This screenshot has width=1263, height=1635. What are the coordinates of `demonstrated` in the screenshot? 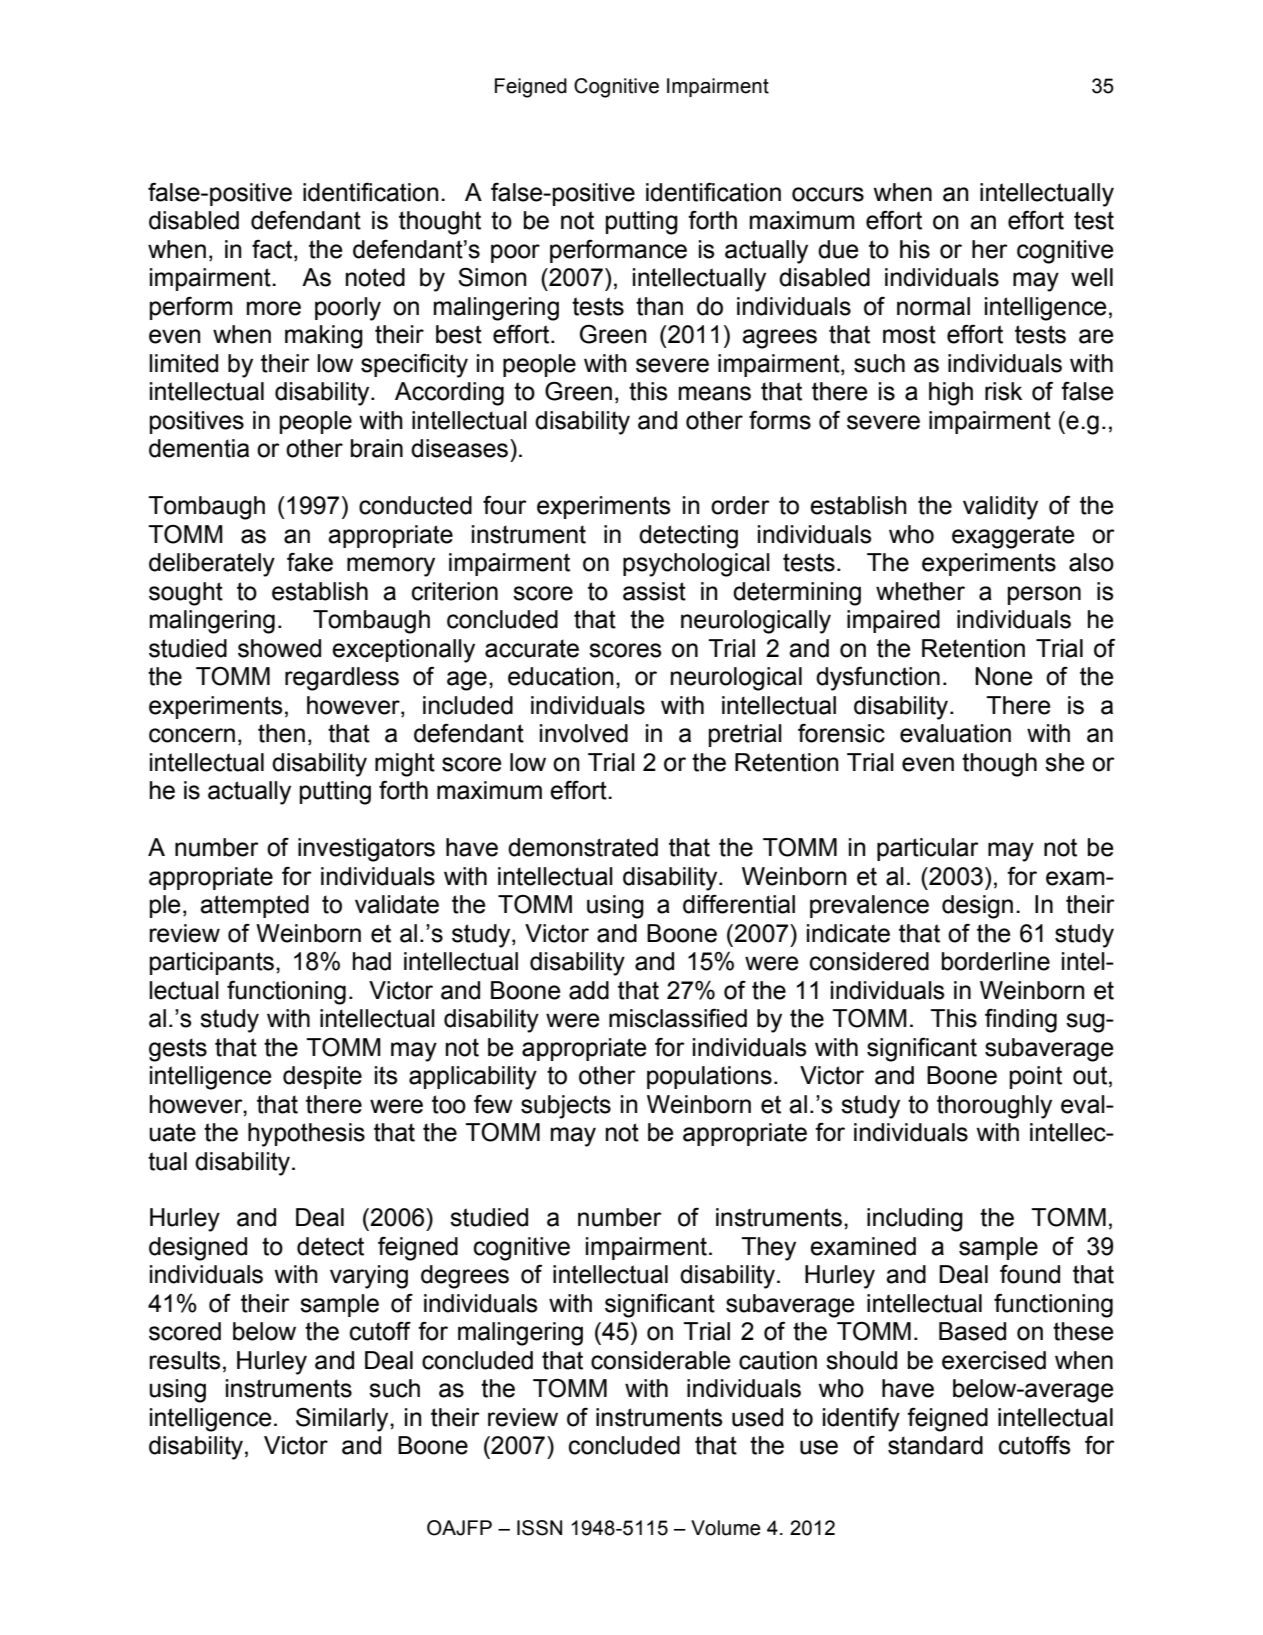 It's located at (583, 847).
